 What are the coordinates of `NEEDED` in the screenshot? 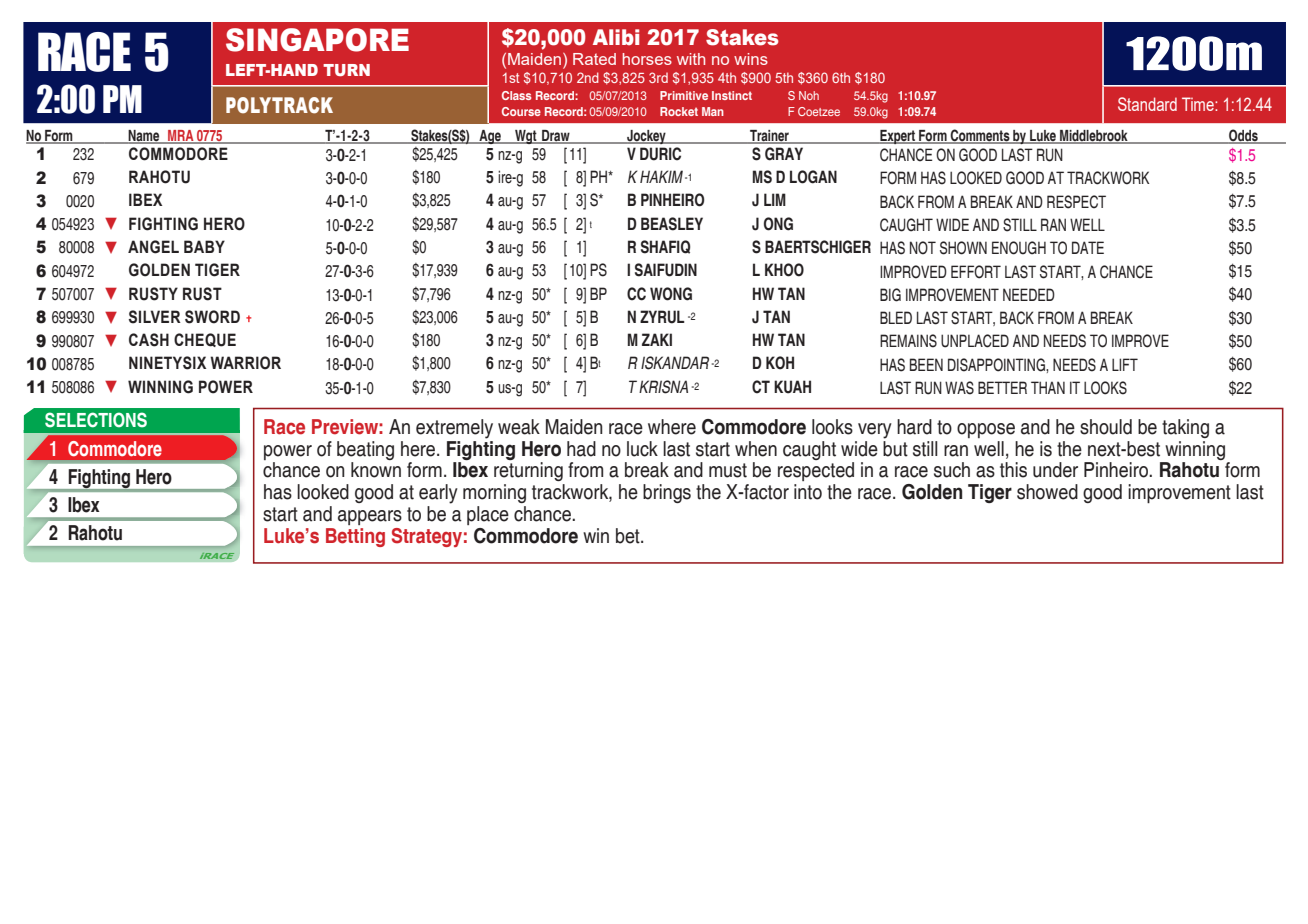 It's located at (1029, 294).
